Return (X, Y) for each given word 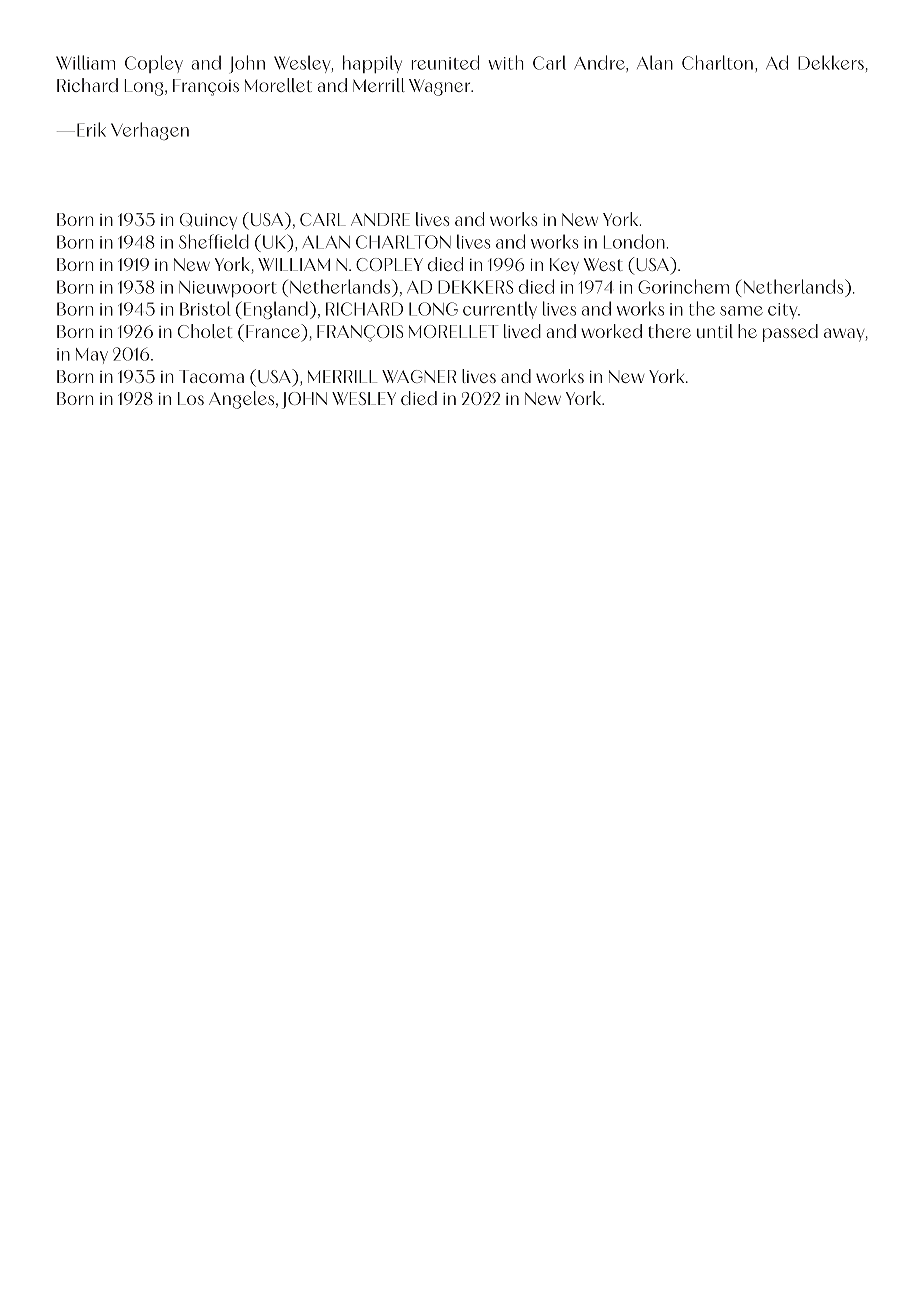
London (635, 241)
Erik (91, 129)
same (741, 311)
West (603, 264)
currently (500, 310)
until (715, 331)
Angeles (243, 400)
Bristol (205, 308)
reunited (445, 62)
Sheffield (214, 241)
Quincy (208, 221)
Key (564, 266)
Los (191, 398)
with (506, 62)
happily (372, 64)
